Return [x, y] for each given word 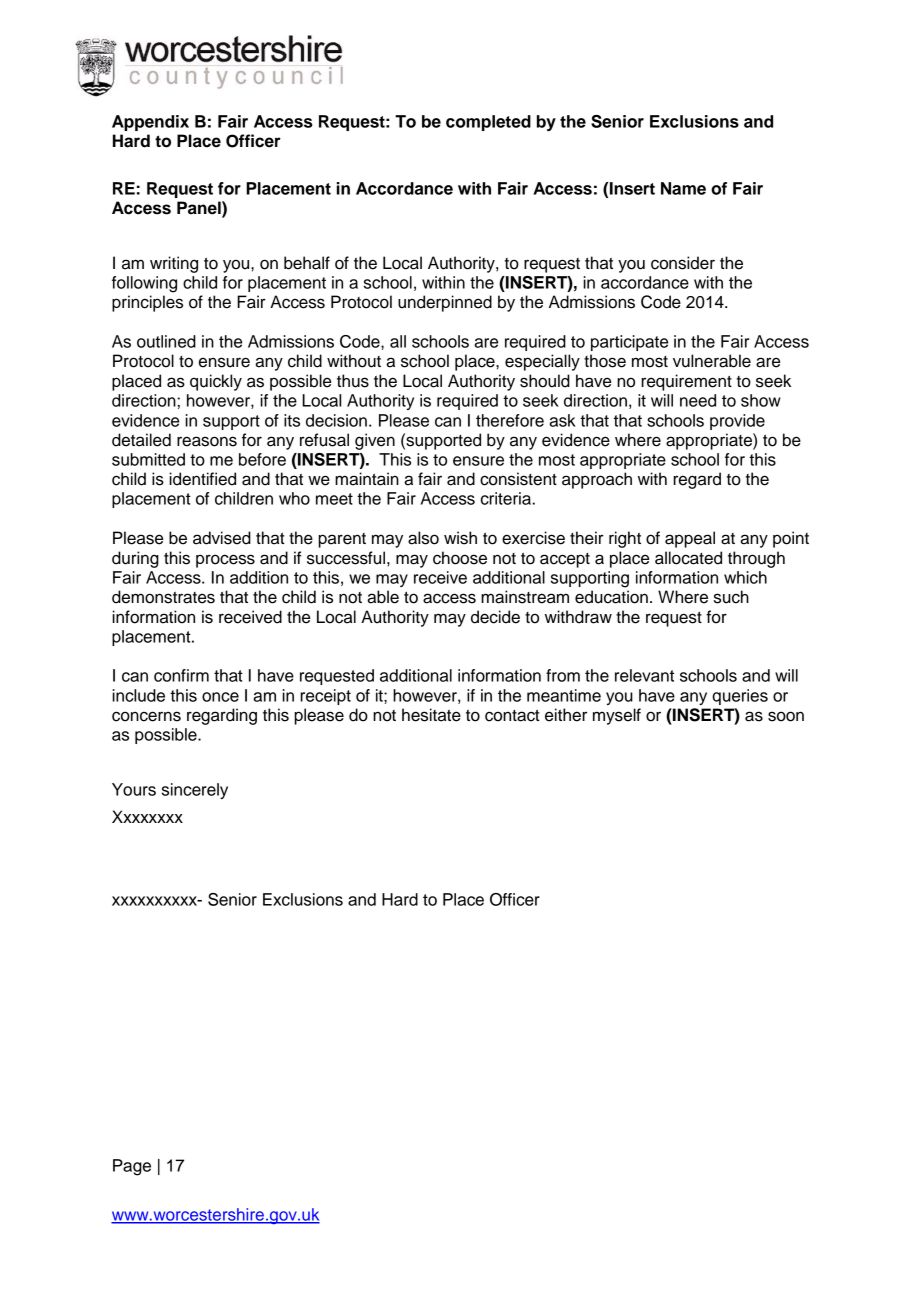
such [731, 597]
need [698, 400]
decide [495, 617]
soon [786, 716]
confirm [181, 675]
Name [683, 188]
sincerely [195, 791]
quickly [216, 382]
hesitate [431, 715]
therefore [510, 420]
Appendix [150, 123]
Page [132, 1167]
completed [488, 123]
